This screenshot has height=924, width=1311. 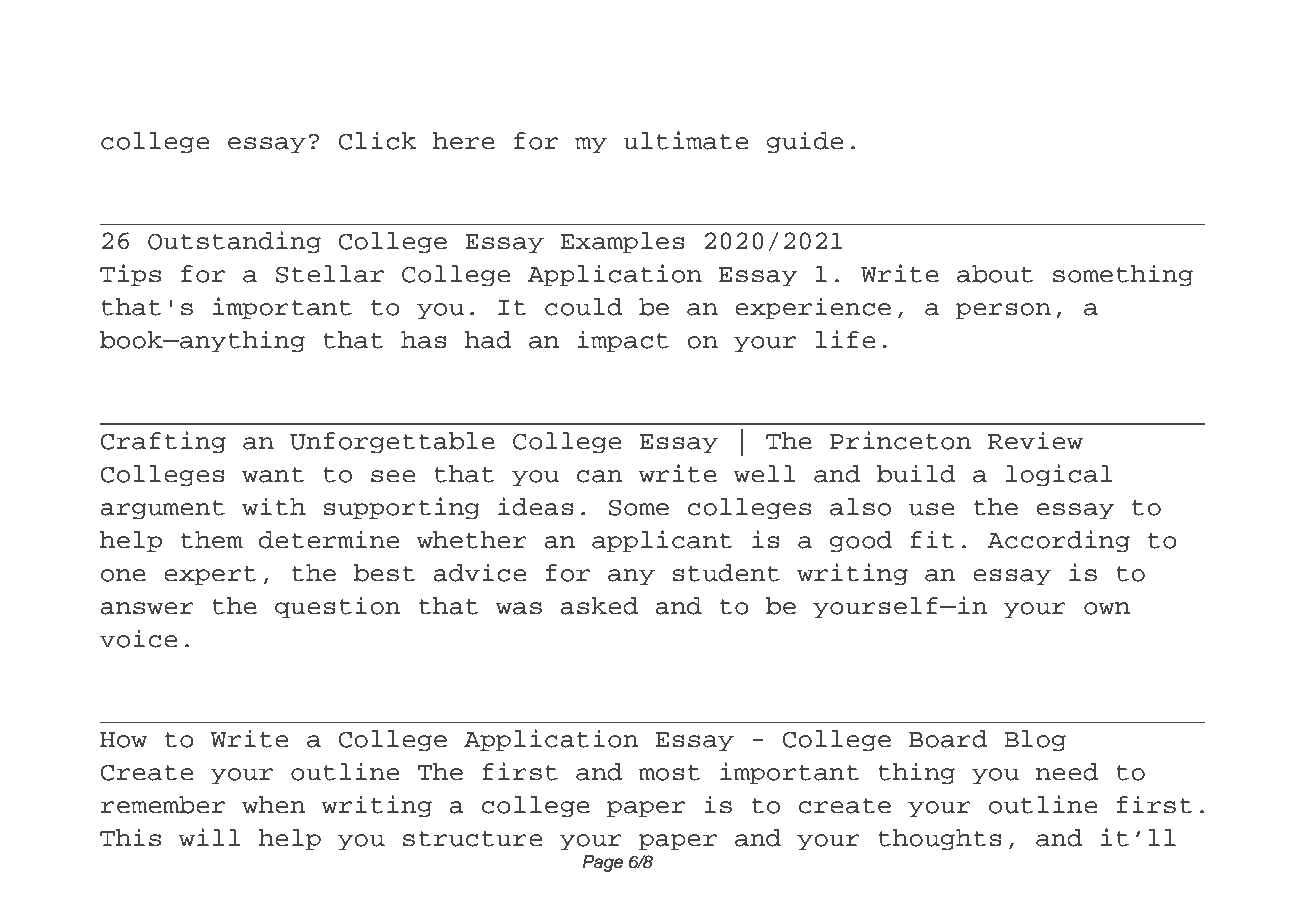 I want to click on Review, so click(x=1035, y=440).
